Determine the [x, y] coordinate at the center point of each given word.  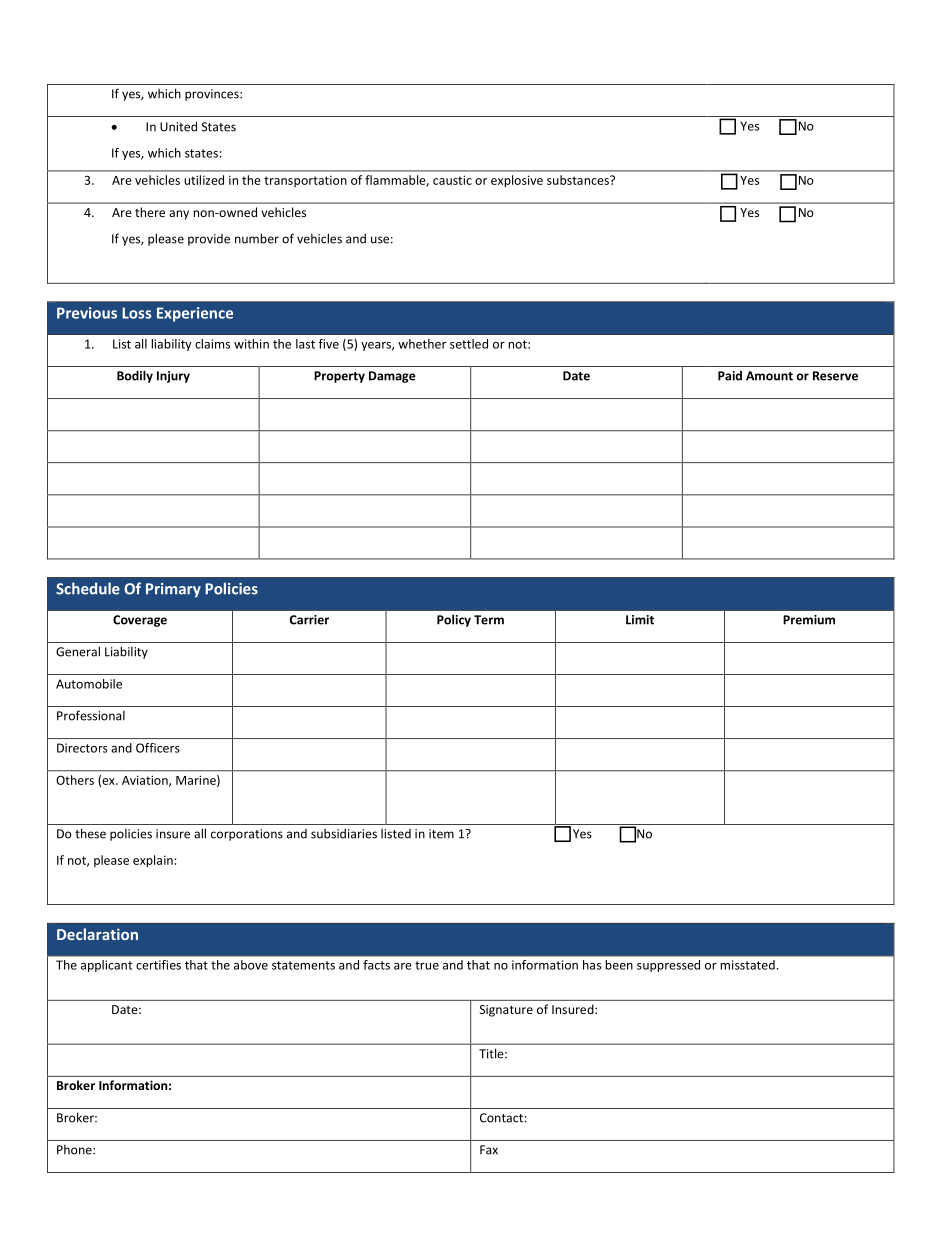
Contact [502, 1118]
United [178, 126]
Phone [75, 1150]
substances [579, 180]
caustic [452, 180]
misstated [747, 965]
